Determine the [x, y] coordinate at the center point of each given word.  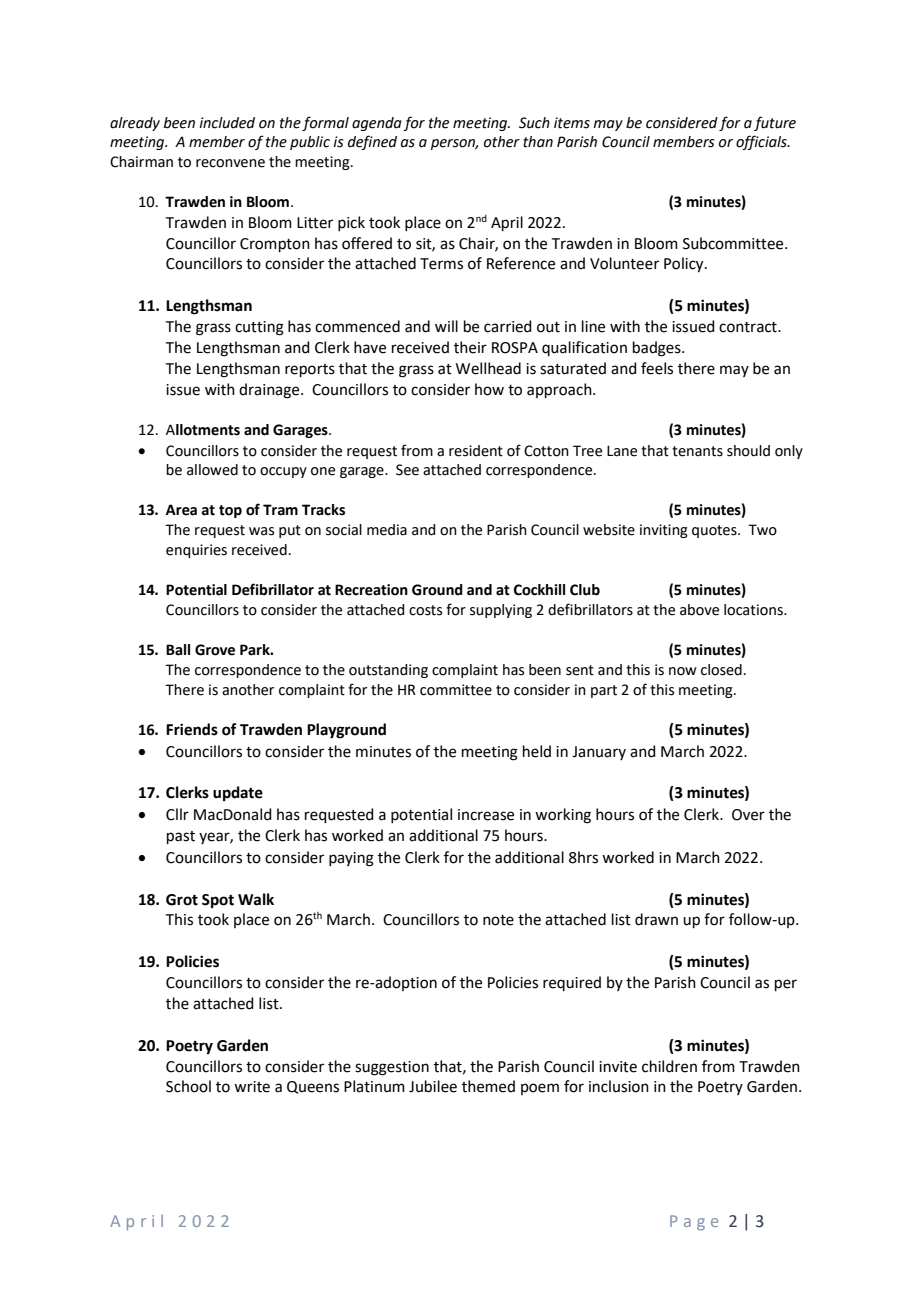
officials [762, 142]
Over [748, 815]
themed [488, 1086]
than [538, 142]
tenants [697, 451]
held [537, 751]
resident [476, 451]
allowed [212, 470]
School [188, 1086]
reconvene [230, 163]
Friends [192, 729]
